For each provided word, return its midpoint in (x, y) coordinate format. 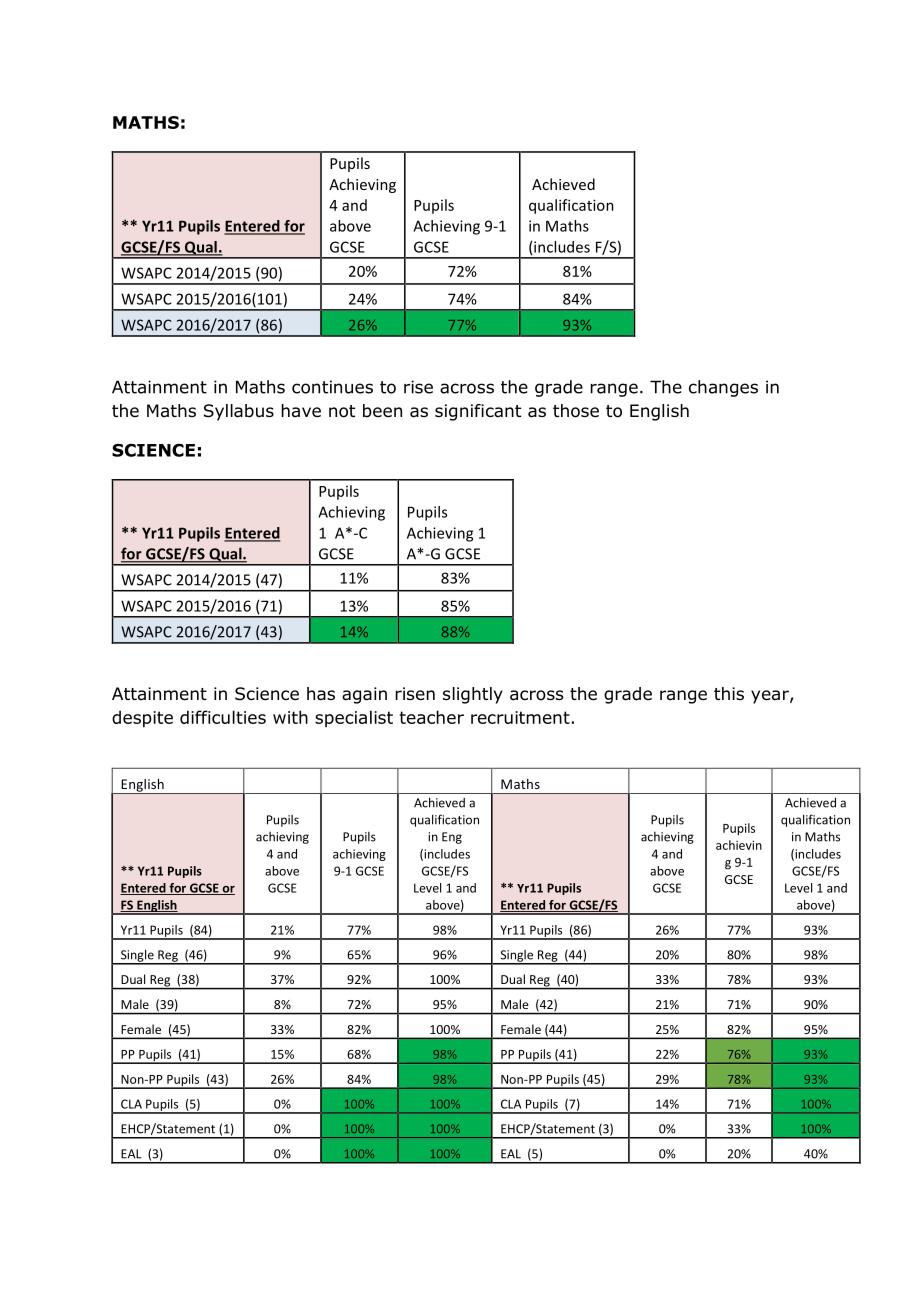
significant (478, 412)
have (301, 411)
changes (723, 388)
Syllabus (239, 412)
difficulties (223, 717)
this (729, 693)
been (382, 411)
